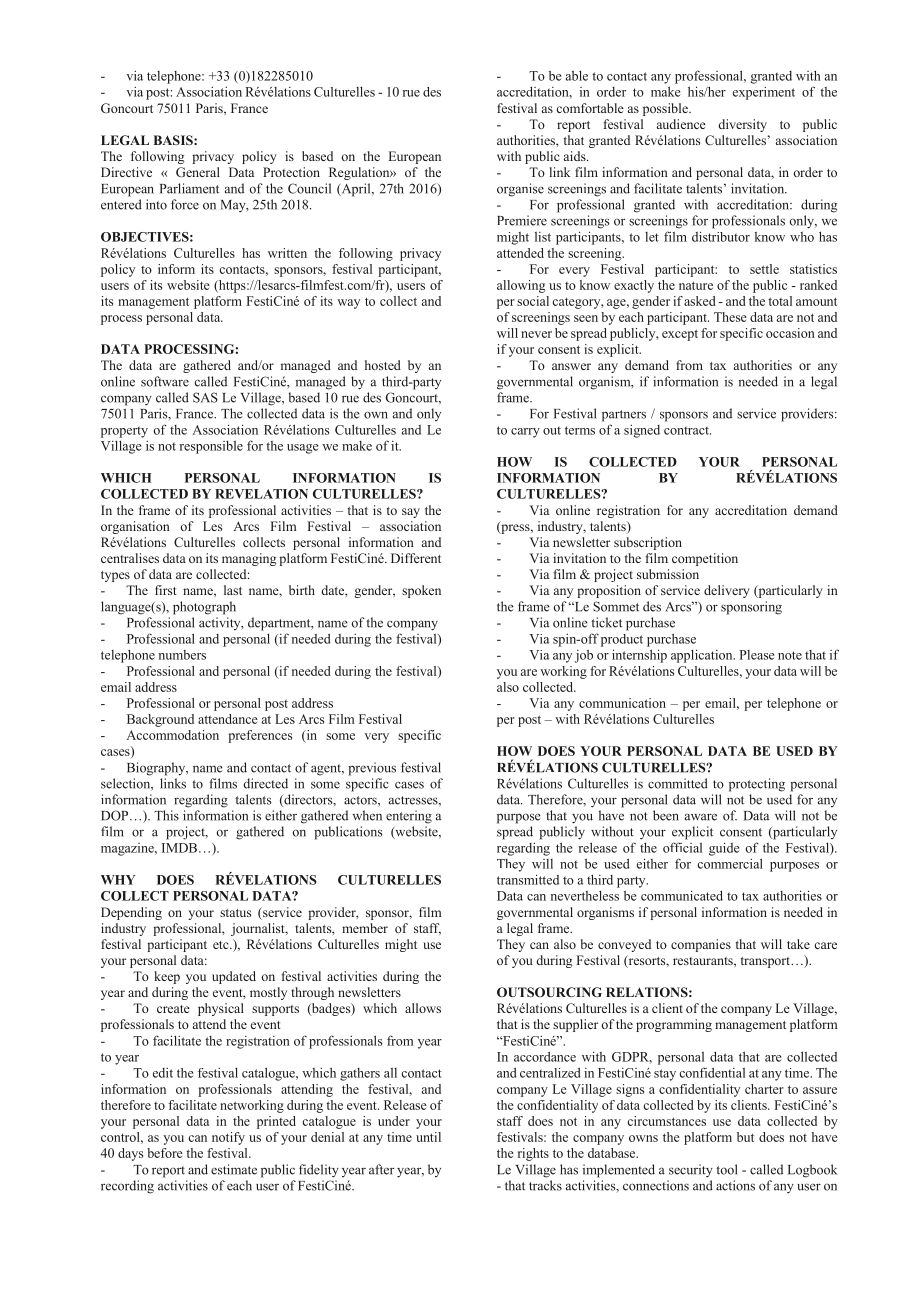  Describe the element at coordinates (228, 1138) in the image. I see `notify` at that location.
